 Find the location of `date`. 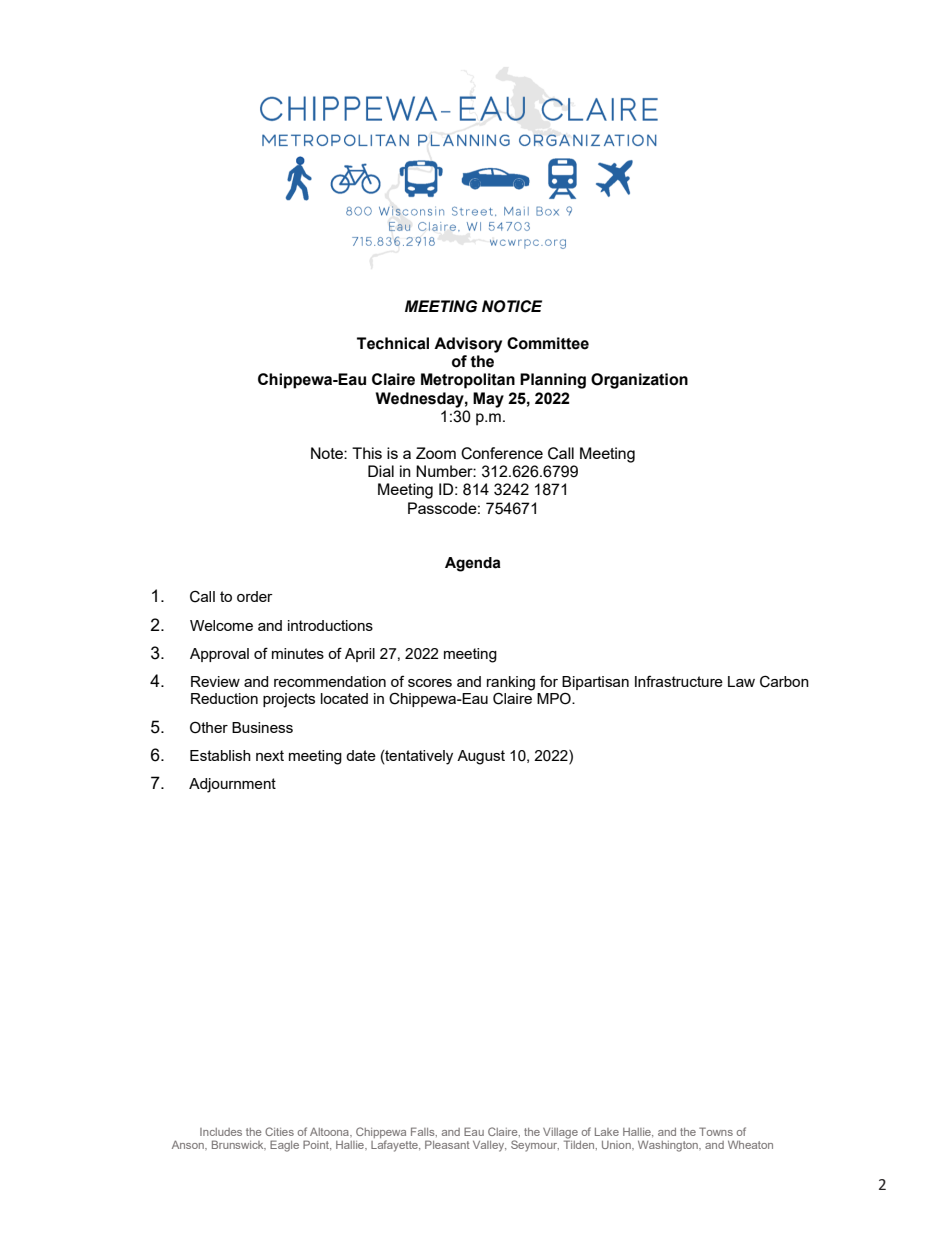

date is located at coordinates (361, 755).
